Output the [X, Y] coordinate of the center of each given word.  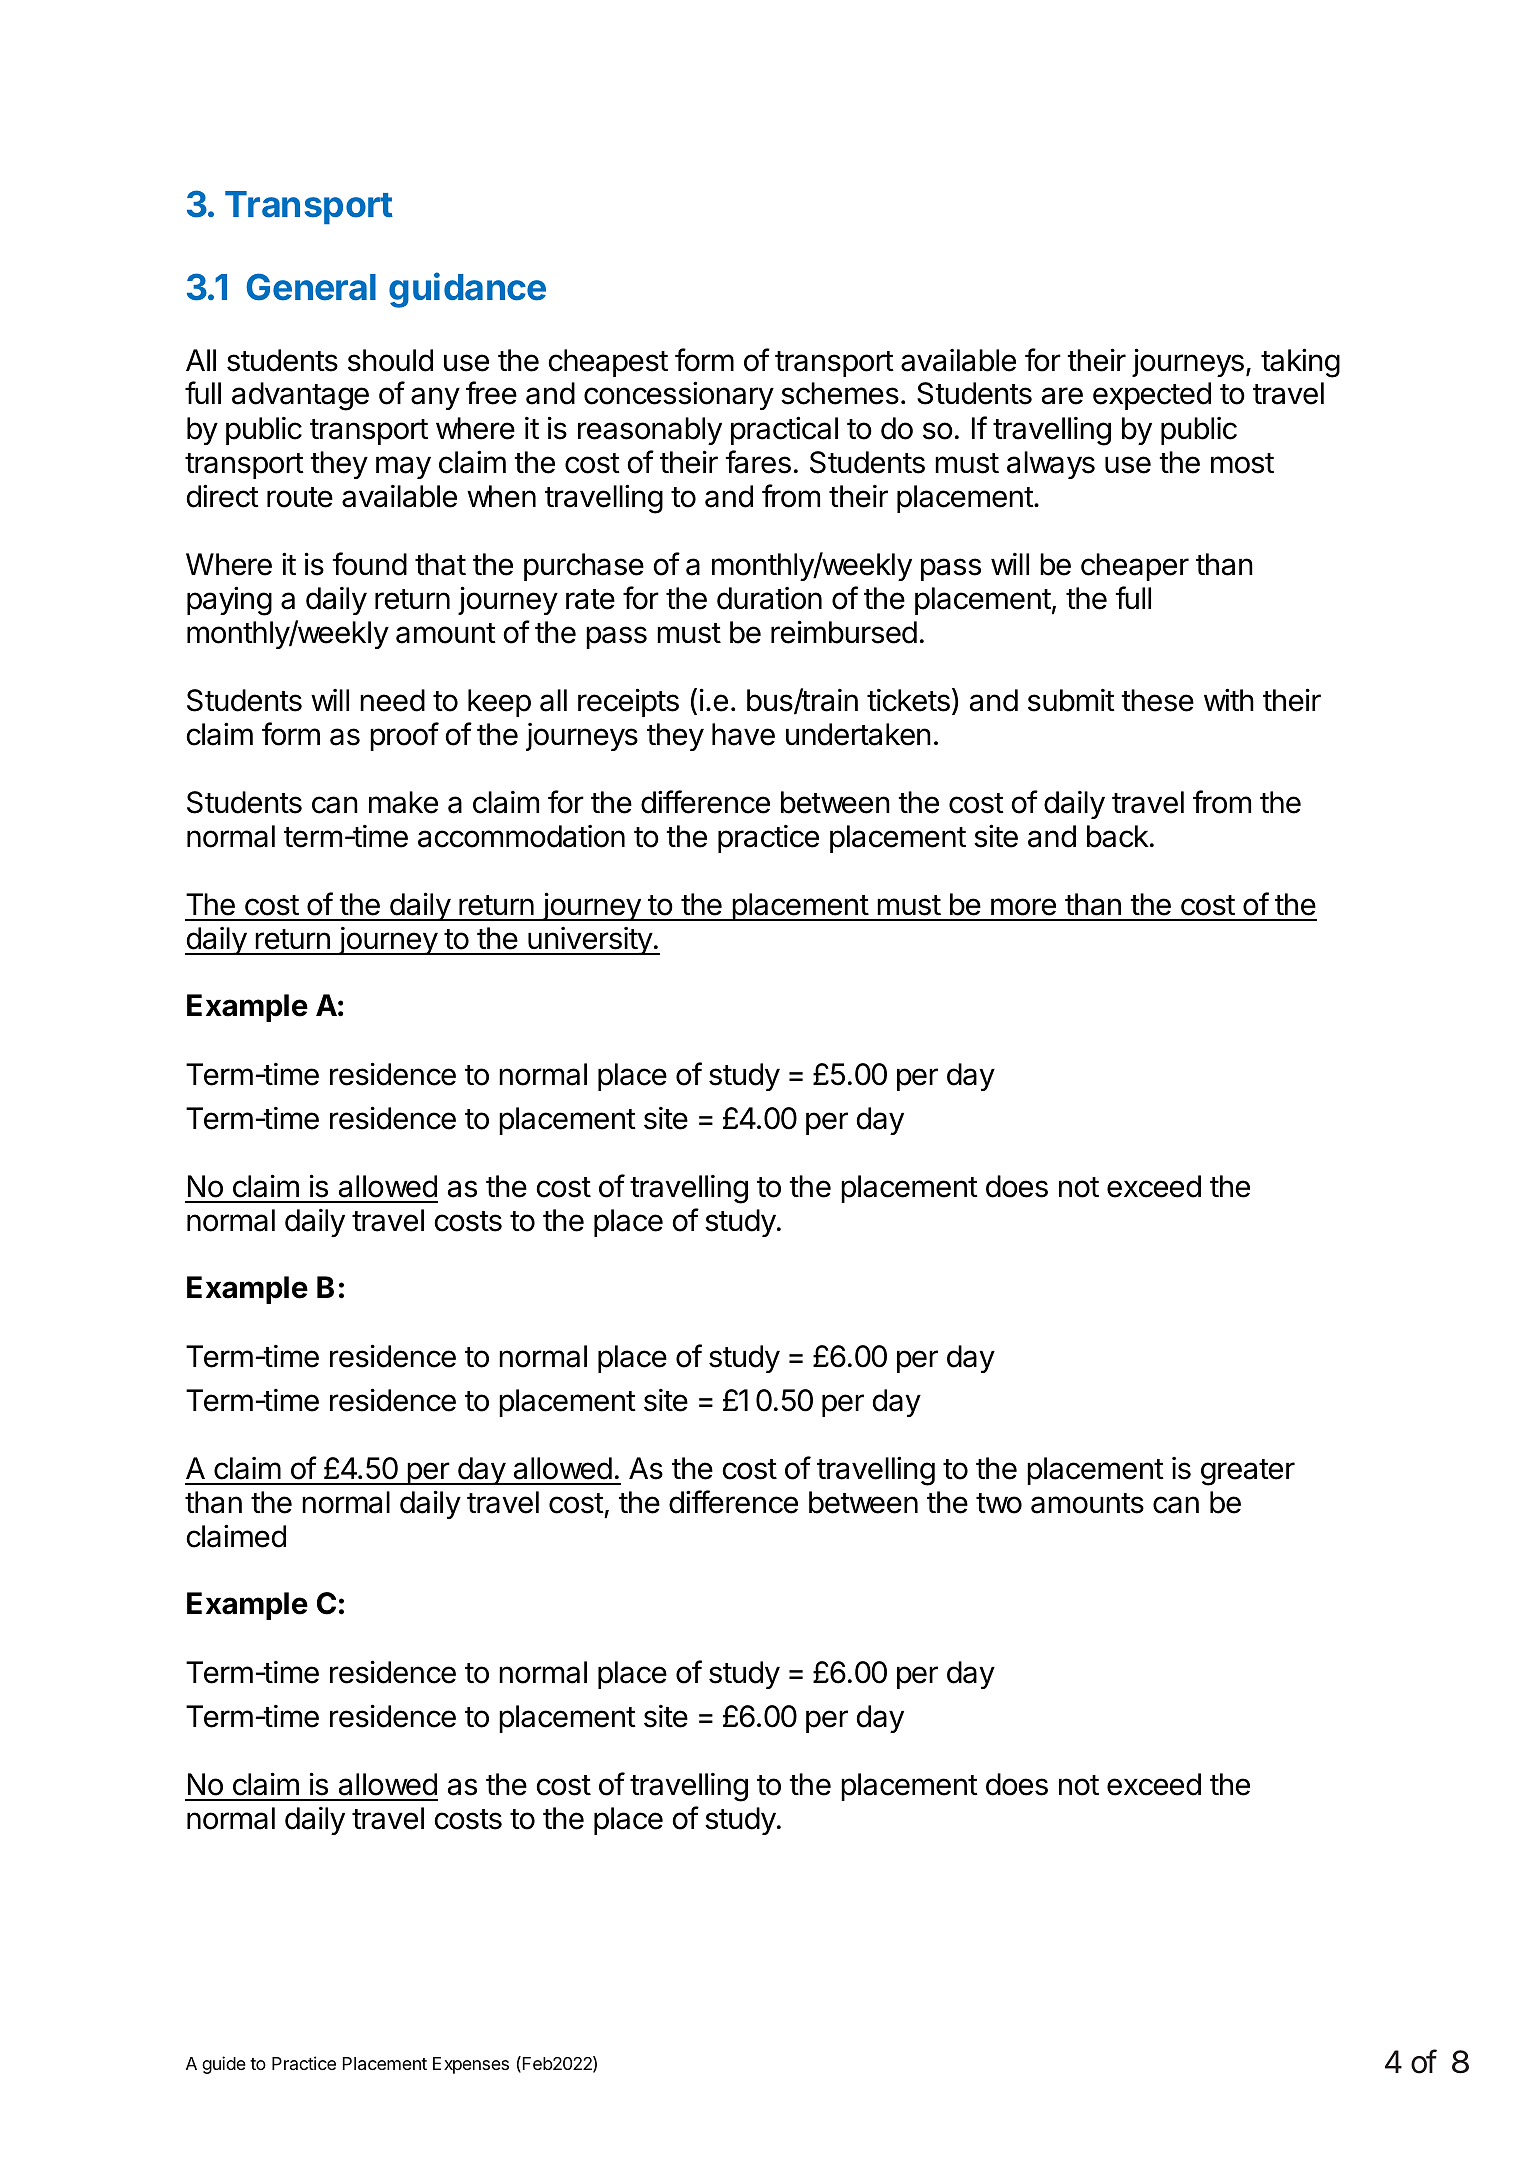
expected [1152, 396]
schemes [840, 393]
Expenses [471, 2065]
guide [224, 2065]
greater [1248, 1472]
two [999, 1503]
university [590, 941]
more [1023, 907]
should [390, 360]
